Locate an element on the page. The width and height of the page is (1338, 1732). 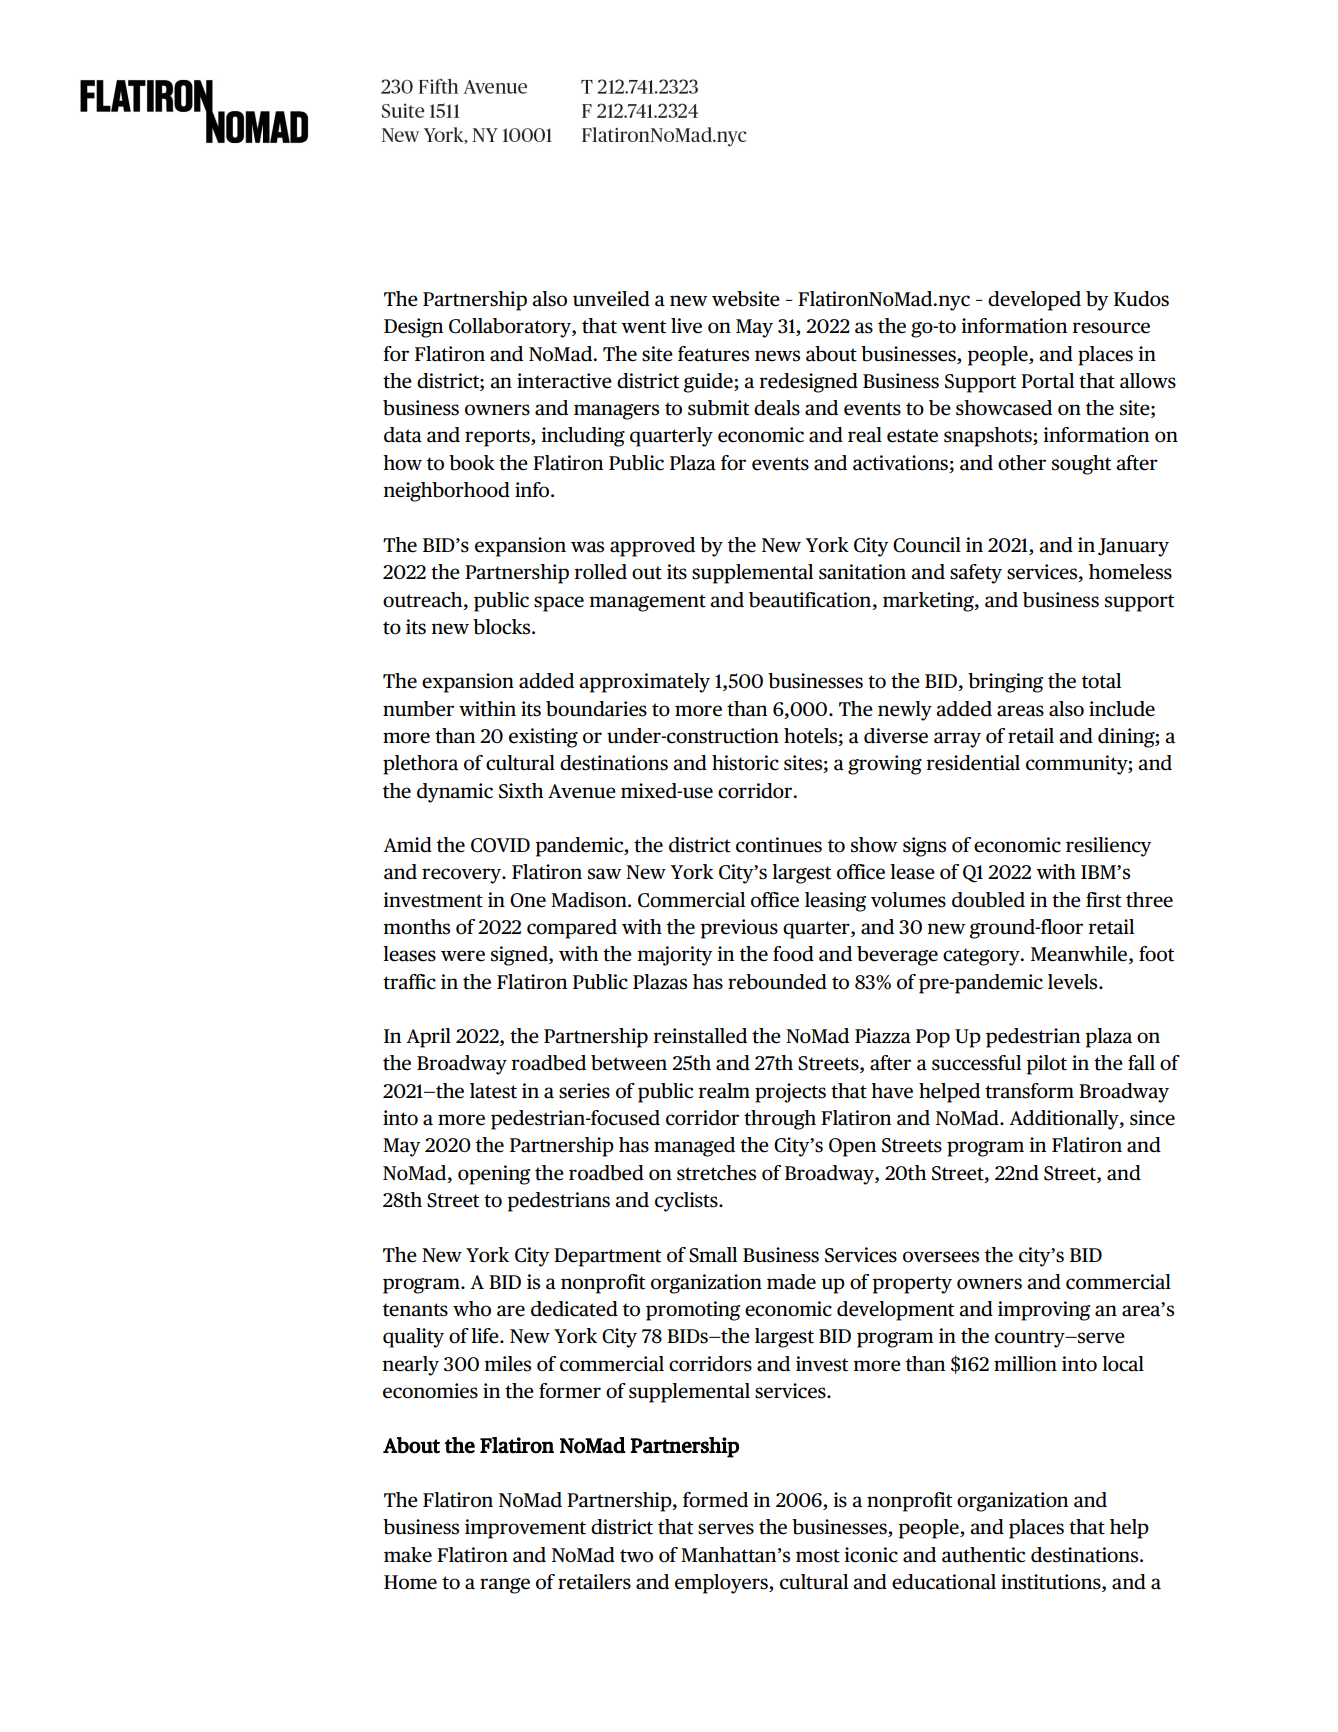
were is located at coordinates (463, 956).
